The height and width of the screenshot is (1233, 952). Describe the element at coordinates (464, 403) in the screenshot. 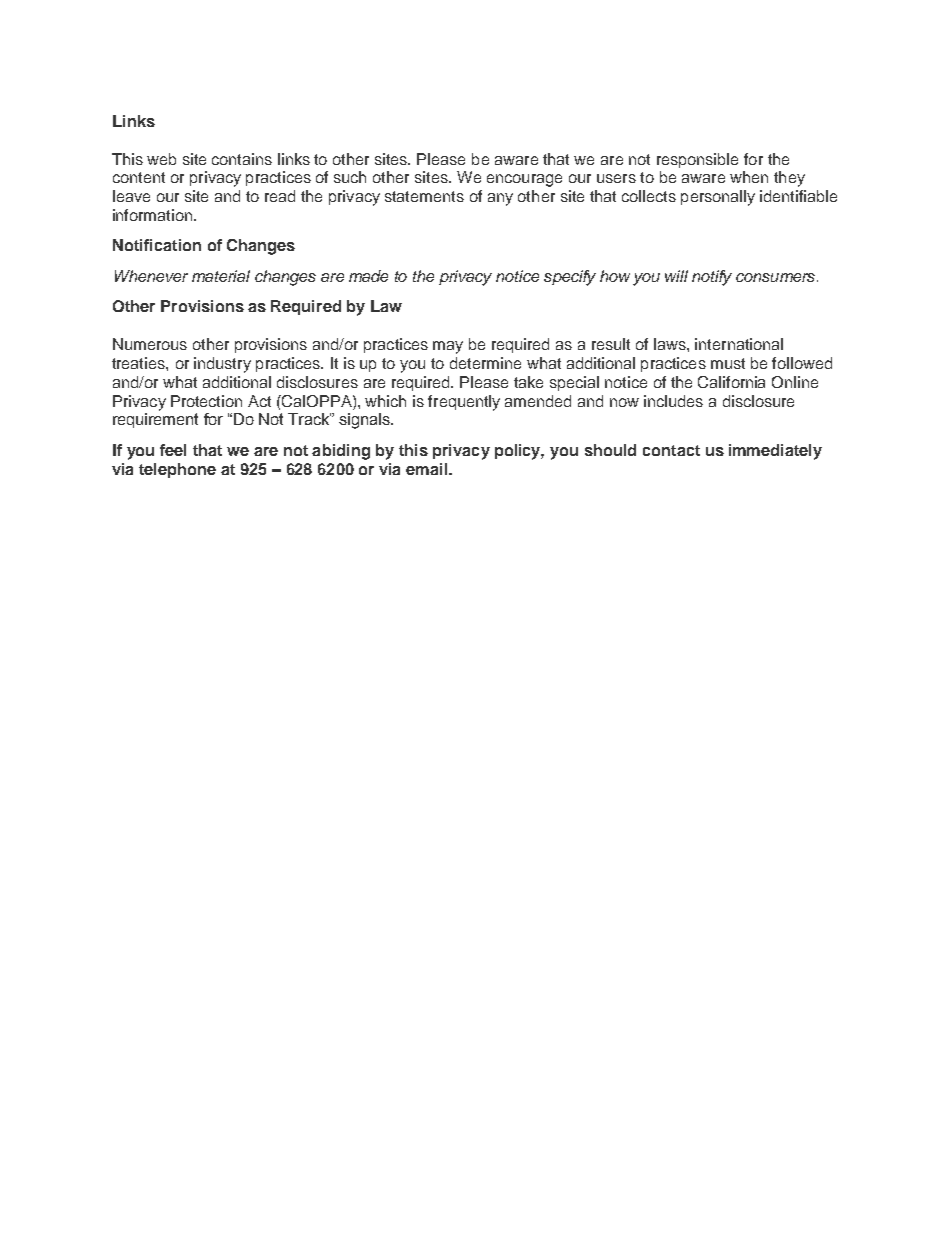

I see `frequently` at that location.
